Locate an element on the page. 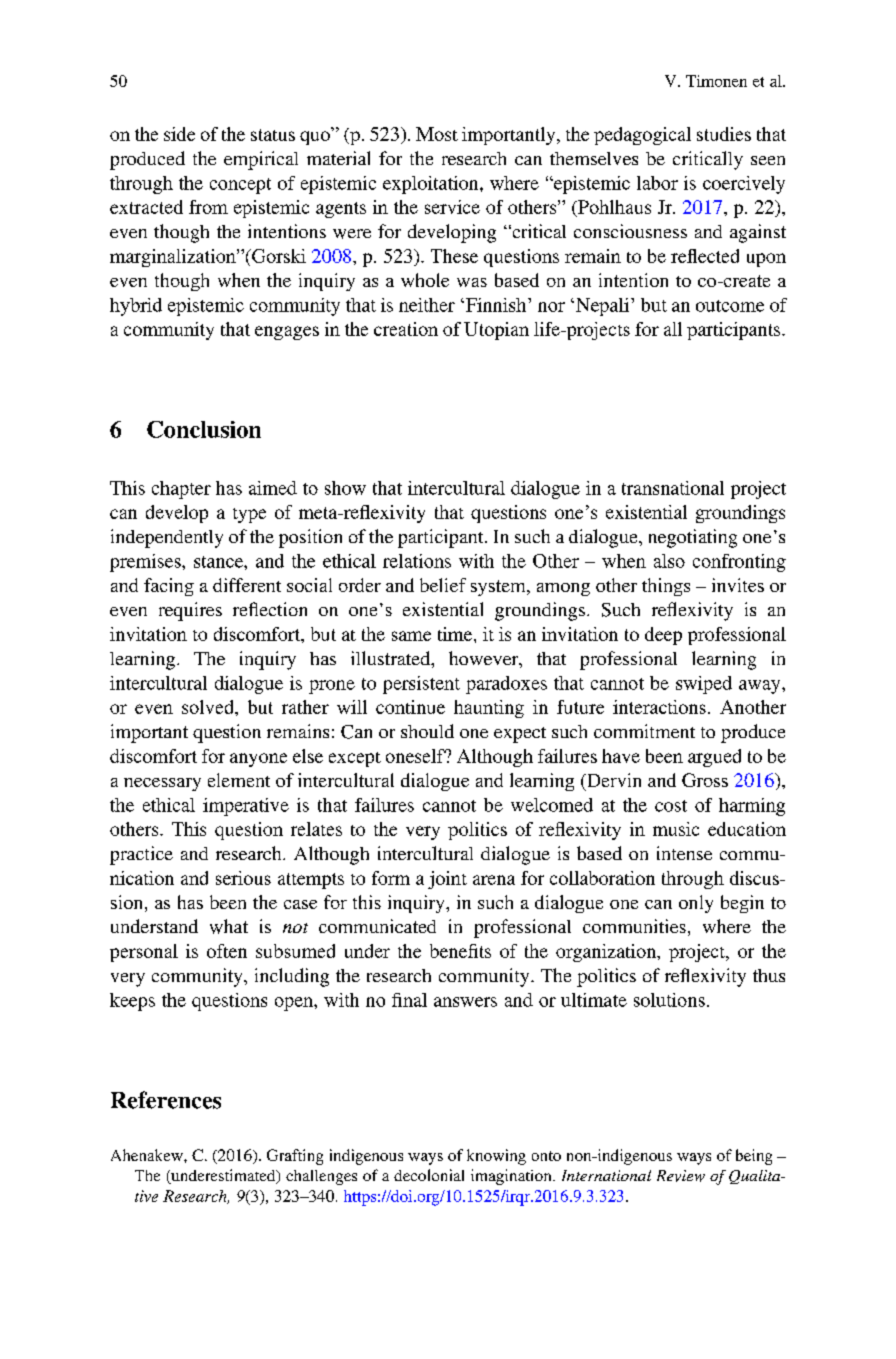  decolonial is located at coordinates (429, 1175).
